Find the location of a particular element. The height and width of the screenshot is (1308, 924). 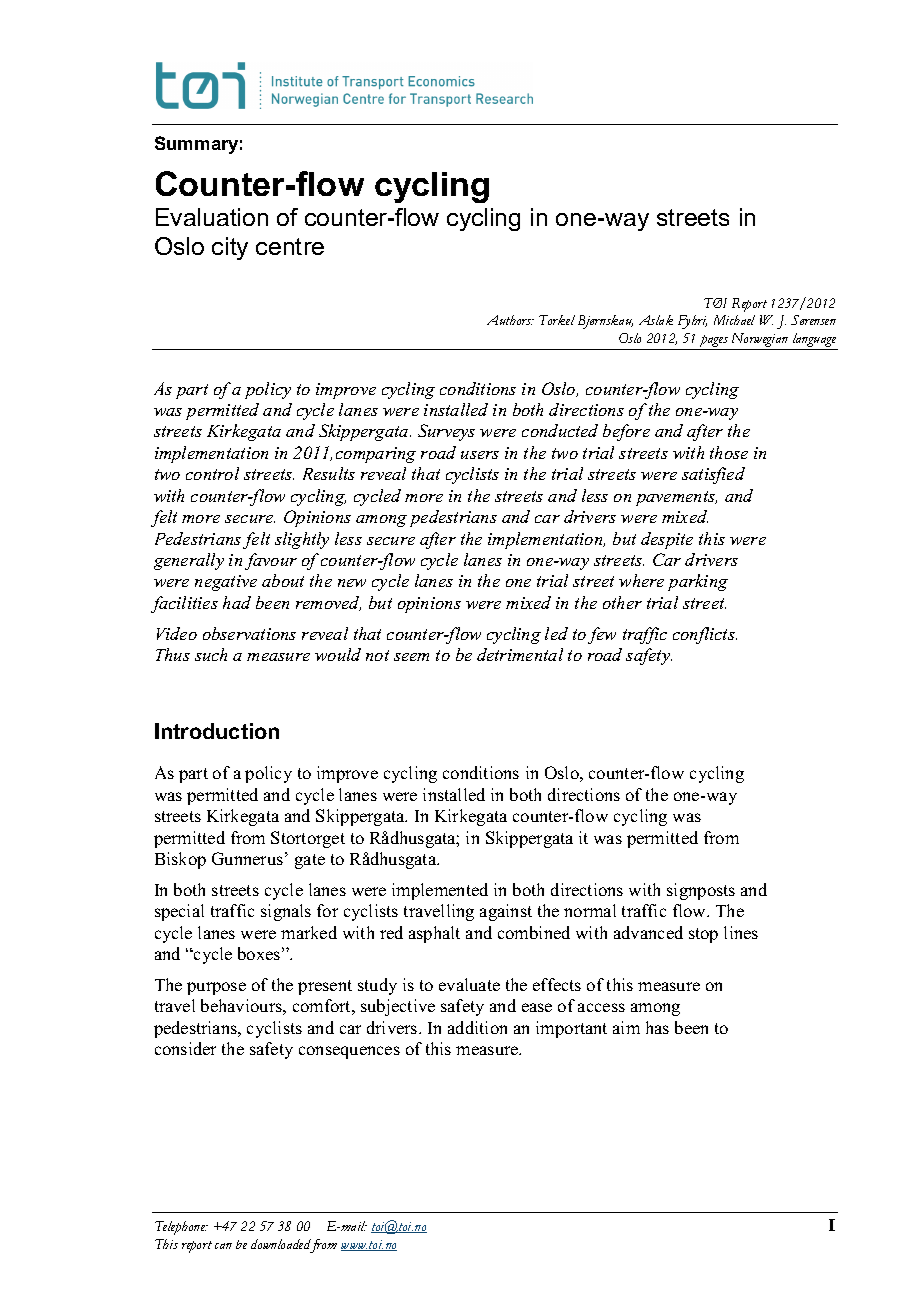

signals is located at coordinates (286, 912).
